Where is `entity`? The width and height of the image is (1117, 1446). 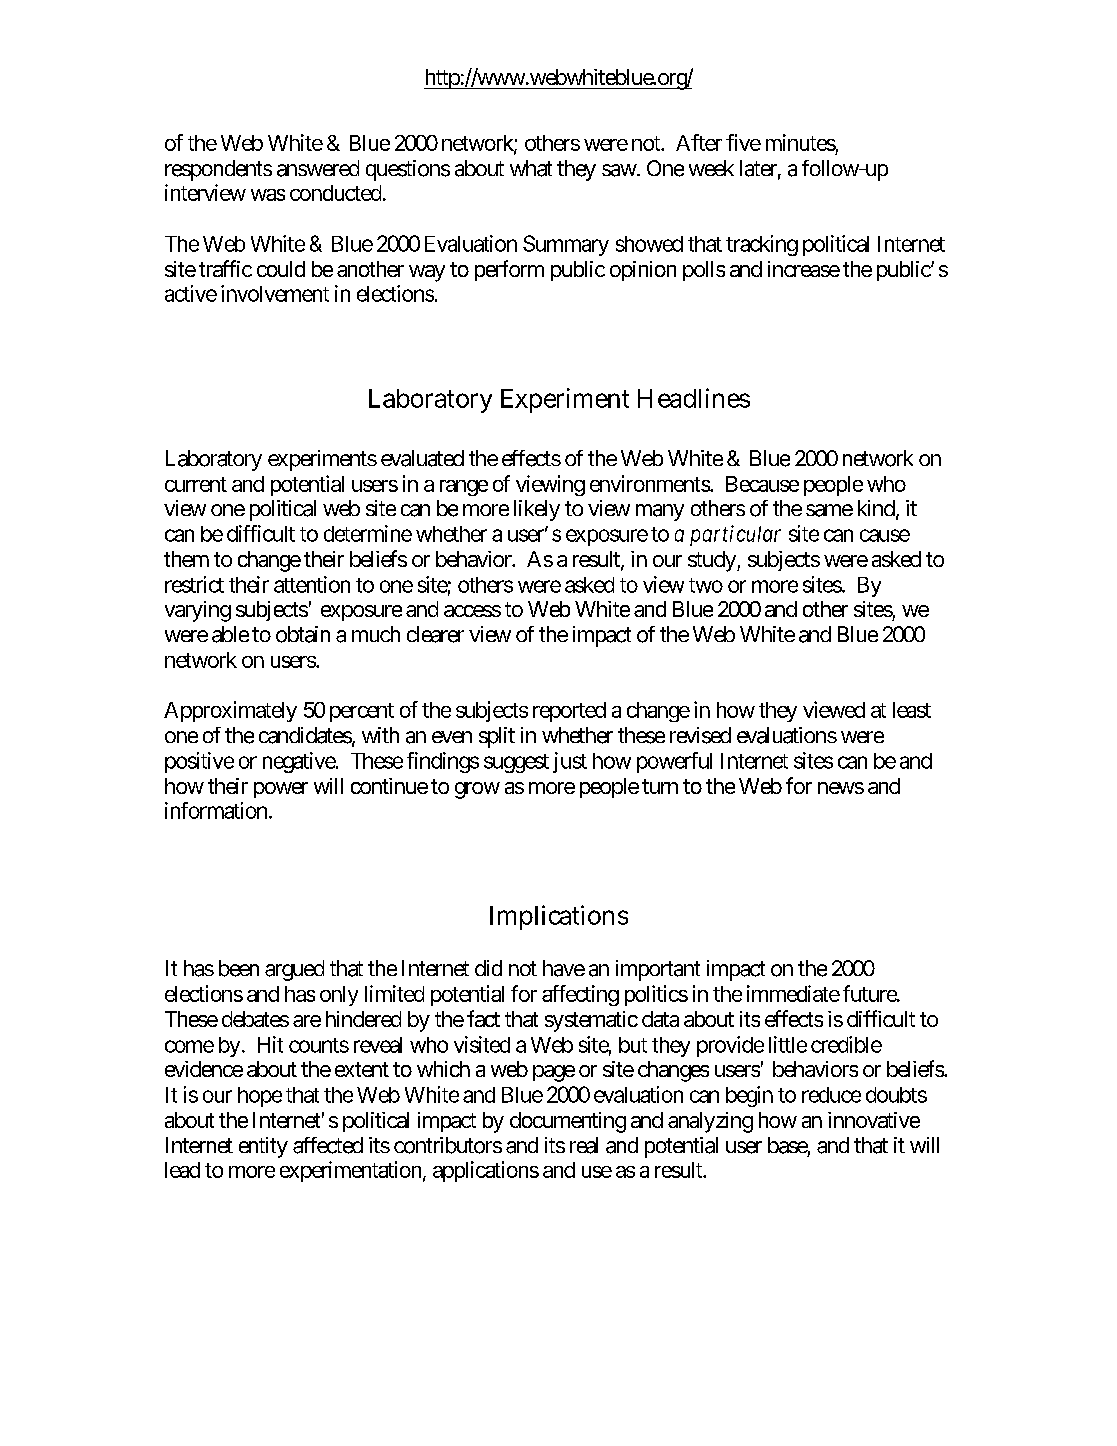 entity is located at coordinates (263, 1147).
